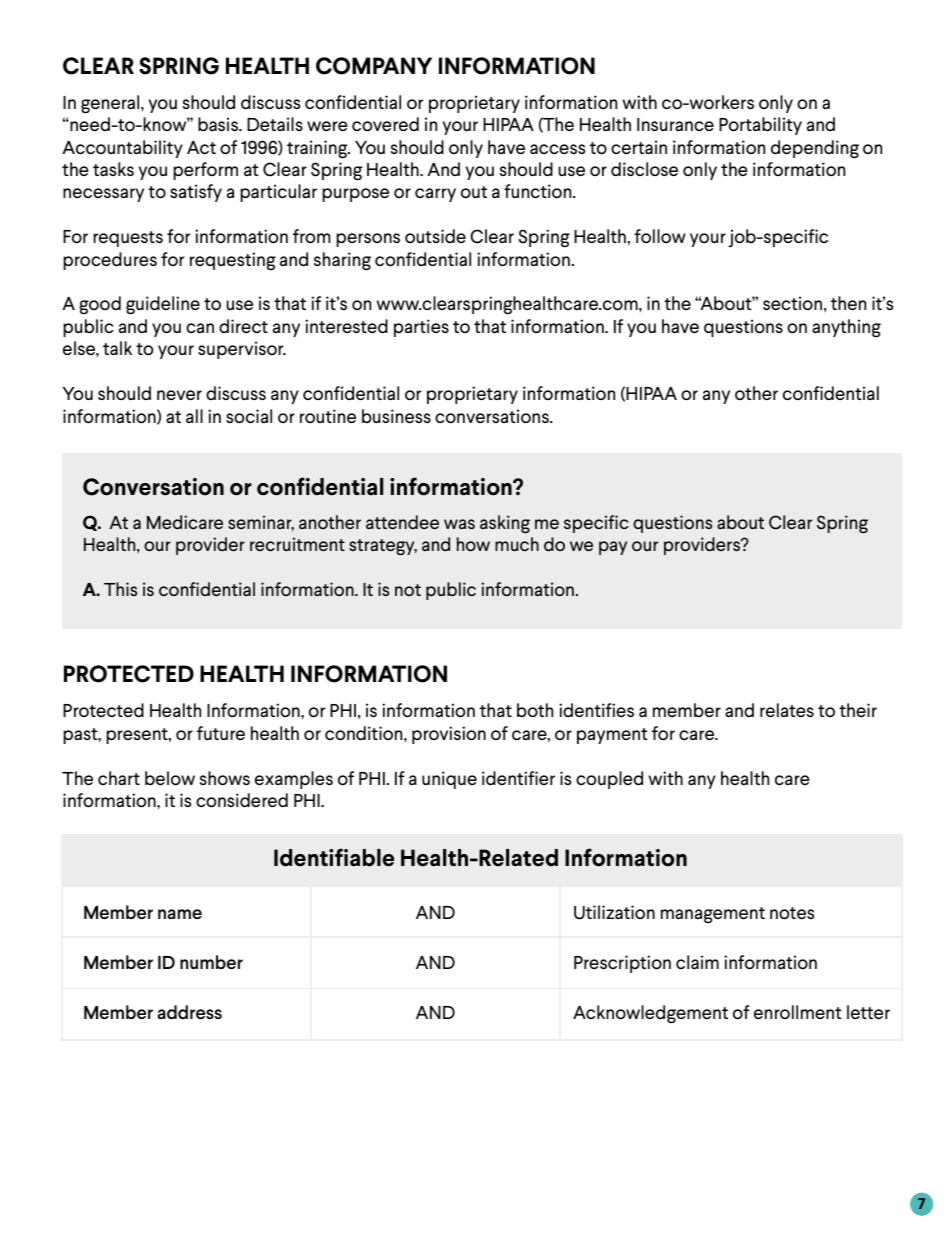 The width and height of the screenshot is (952, 1233). Describe the element at coordinates (798, 1012) in the screenshot. I see `enrollment` at that location.
